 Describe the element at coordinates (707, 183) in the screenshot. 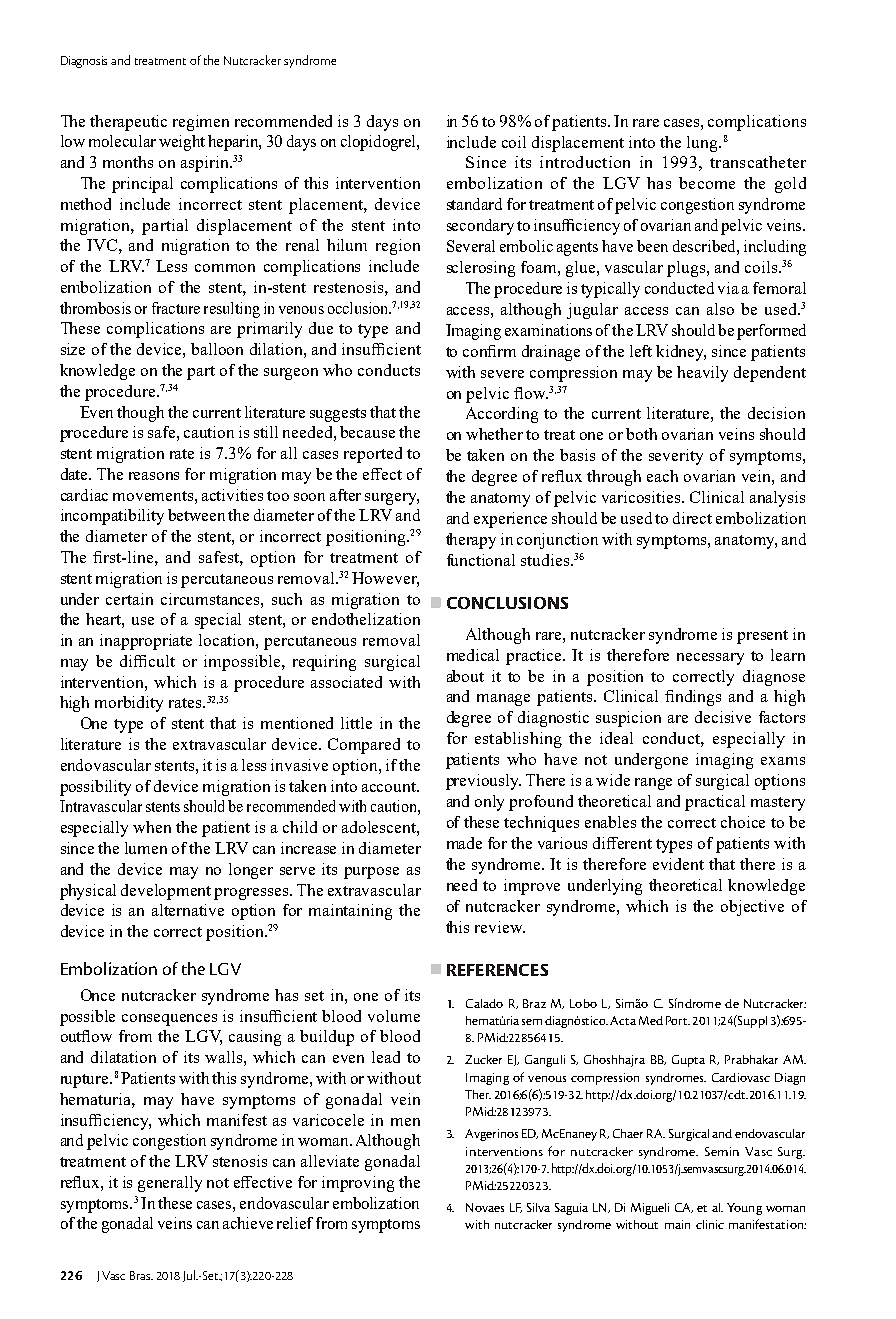

I see `become` at that location.
